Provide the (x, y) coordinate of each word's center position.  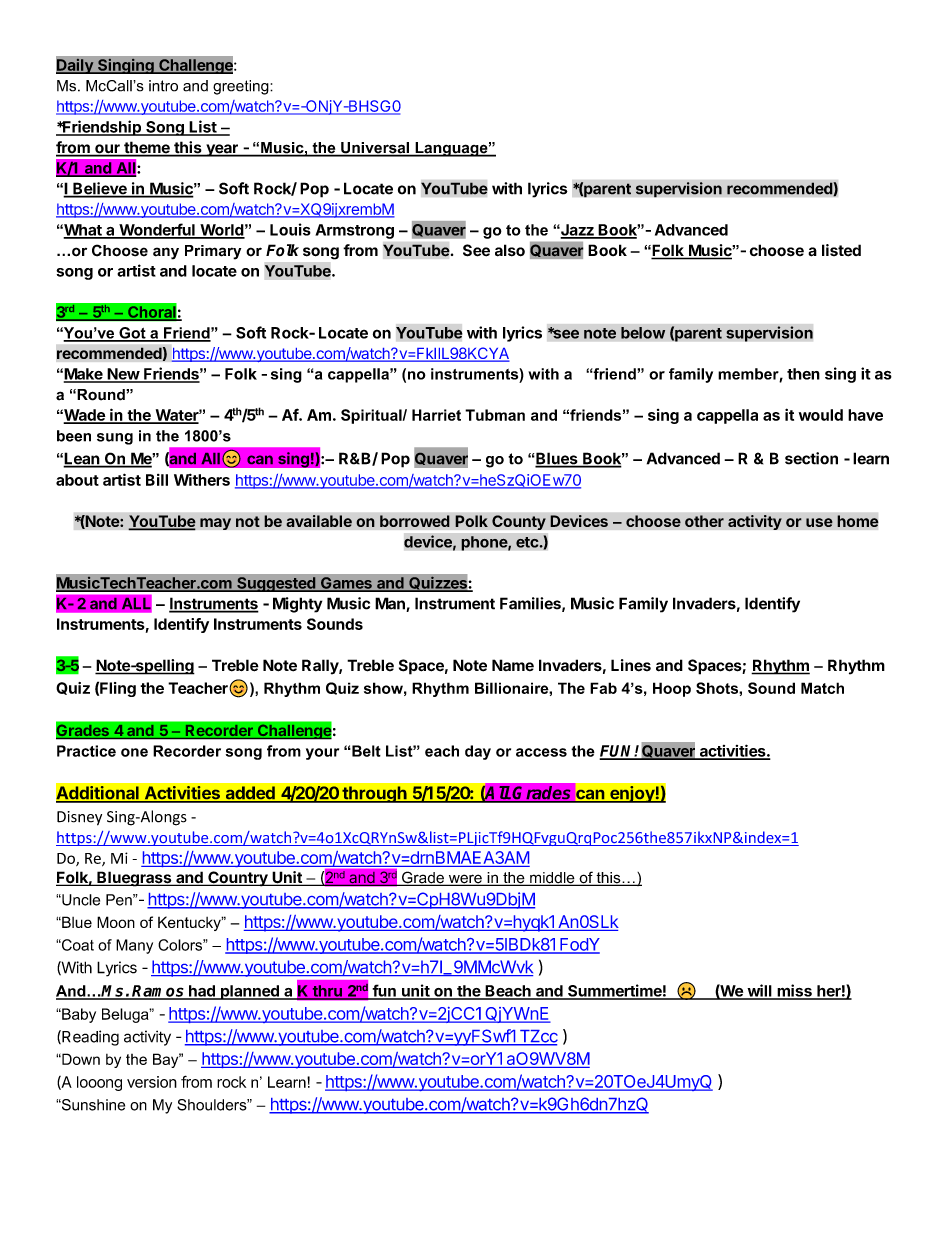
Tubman (495, 415)
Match (822, 688)
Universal (375, 149)
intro (163, 86)
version (152, 1082)
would (821, 415)
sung (115, 439)
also (510, 250)
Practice (86, 751)
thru (327, 992)
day (478, 752)
